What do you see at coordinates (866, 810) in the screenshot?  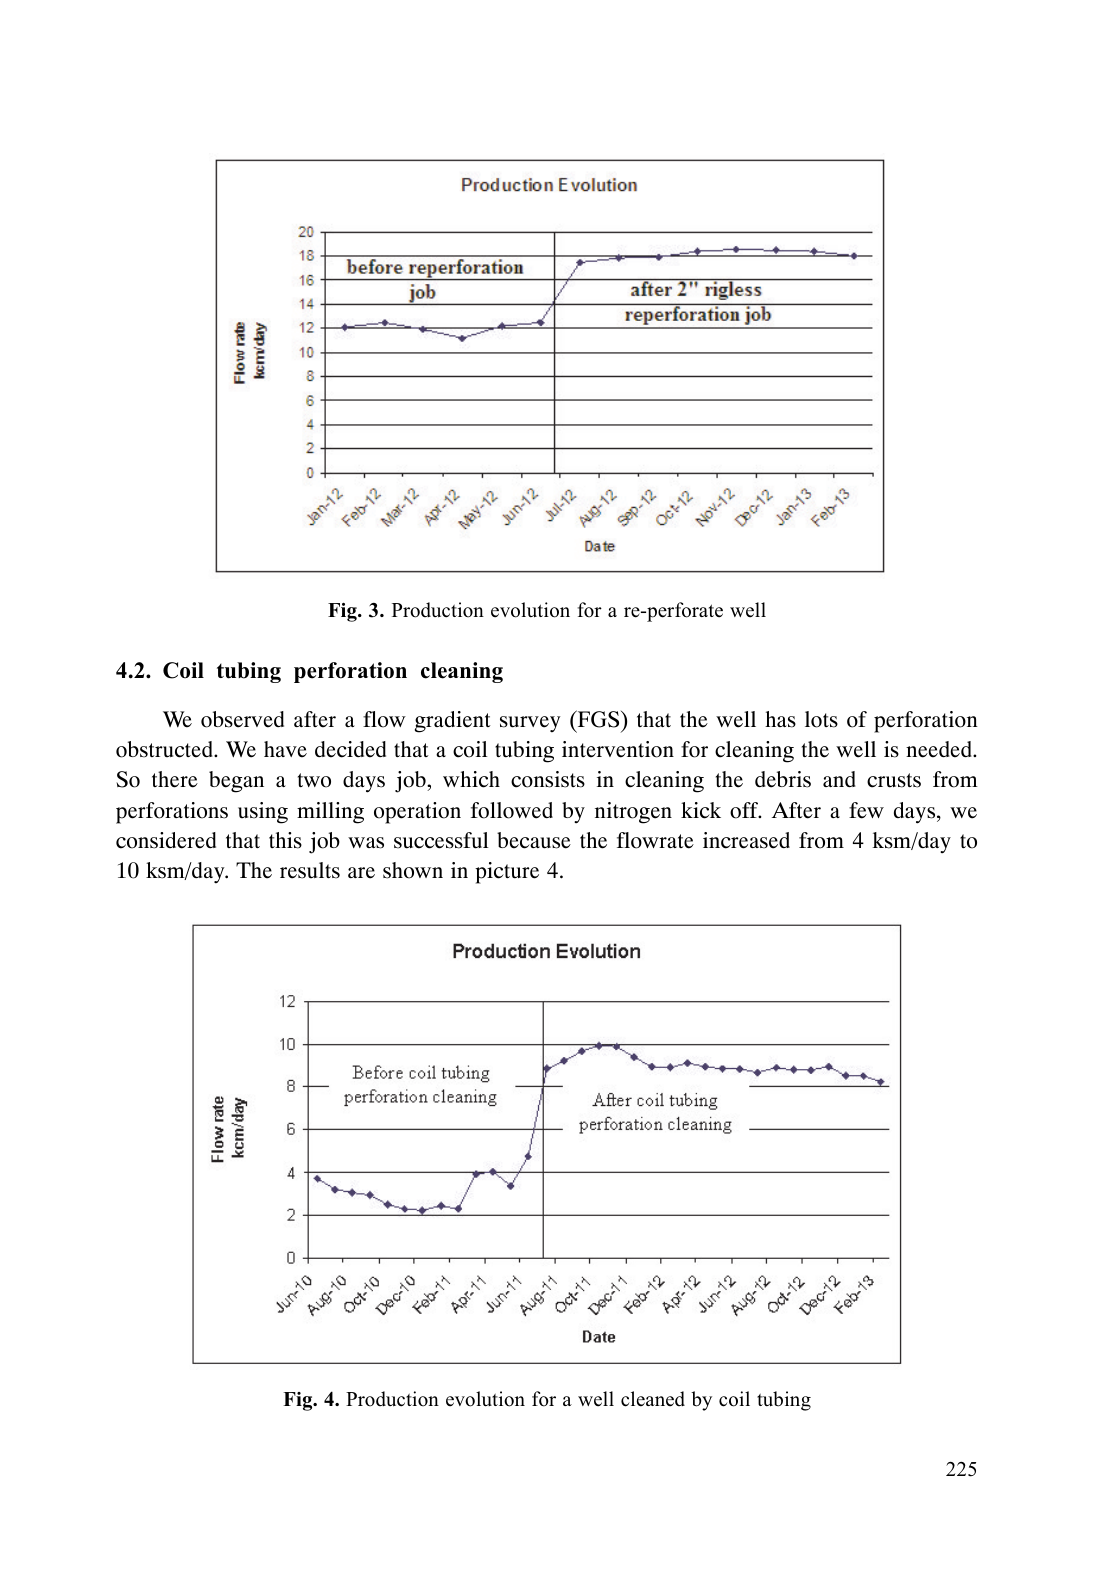 I see `few` at bounding box center [866, 810].
